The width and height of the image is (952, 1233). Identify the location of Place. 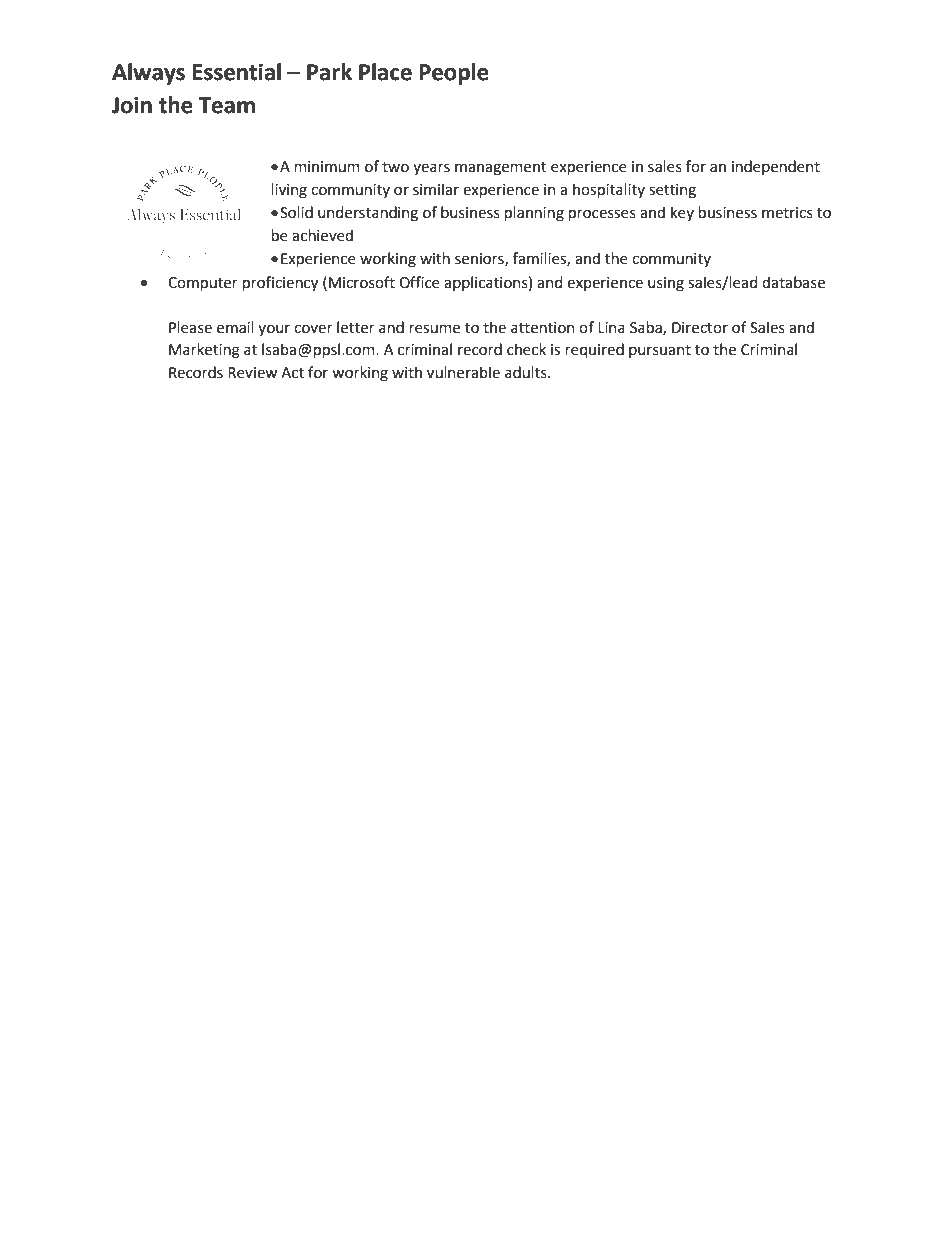
(385, 72).
